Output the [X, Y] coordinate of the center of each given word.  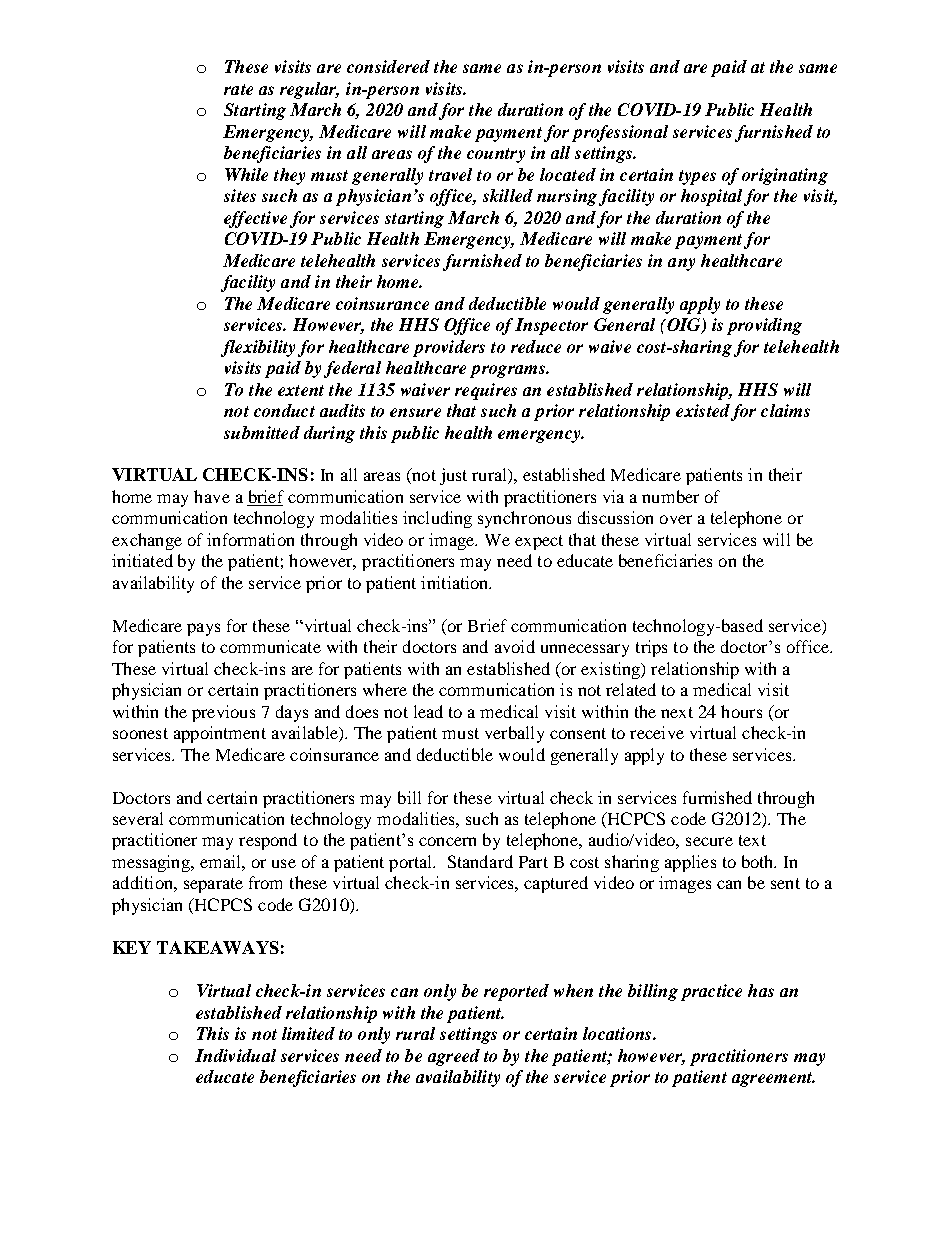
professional [620, 133]
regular [309, 90]
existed [703, 410]
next [677, 712]
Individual [235, 1055]
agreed [454, 1057]
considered [388, 66]
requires [486, 391]
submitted [262, 432]
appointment [220, 734]
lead [428, 711]
